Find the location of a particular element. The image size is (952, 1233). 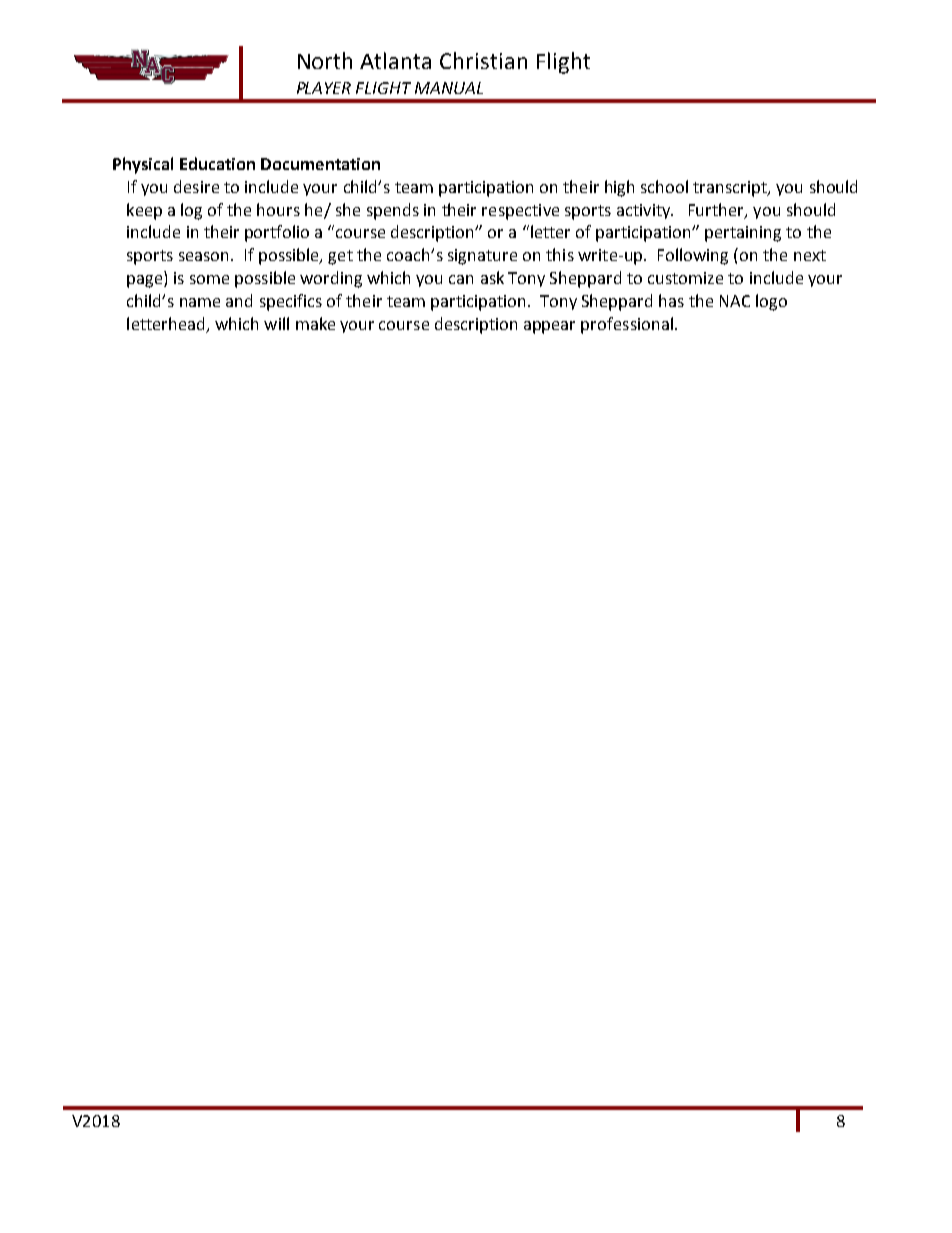

NAC is located at coordinates (735, 301).
